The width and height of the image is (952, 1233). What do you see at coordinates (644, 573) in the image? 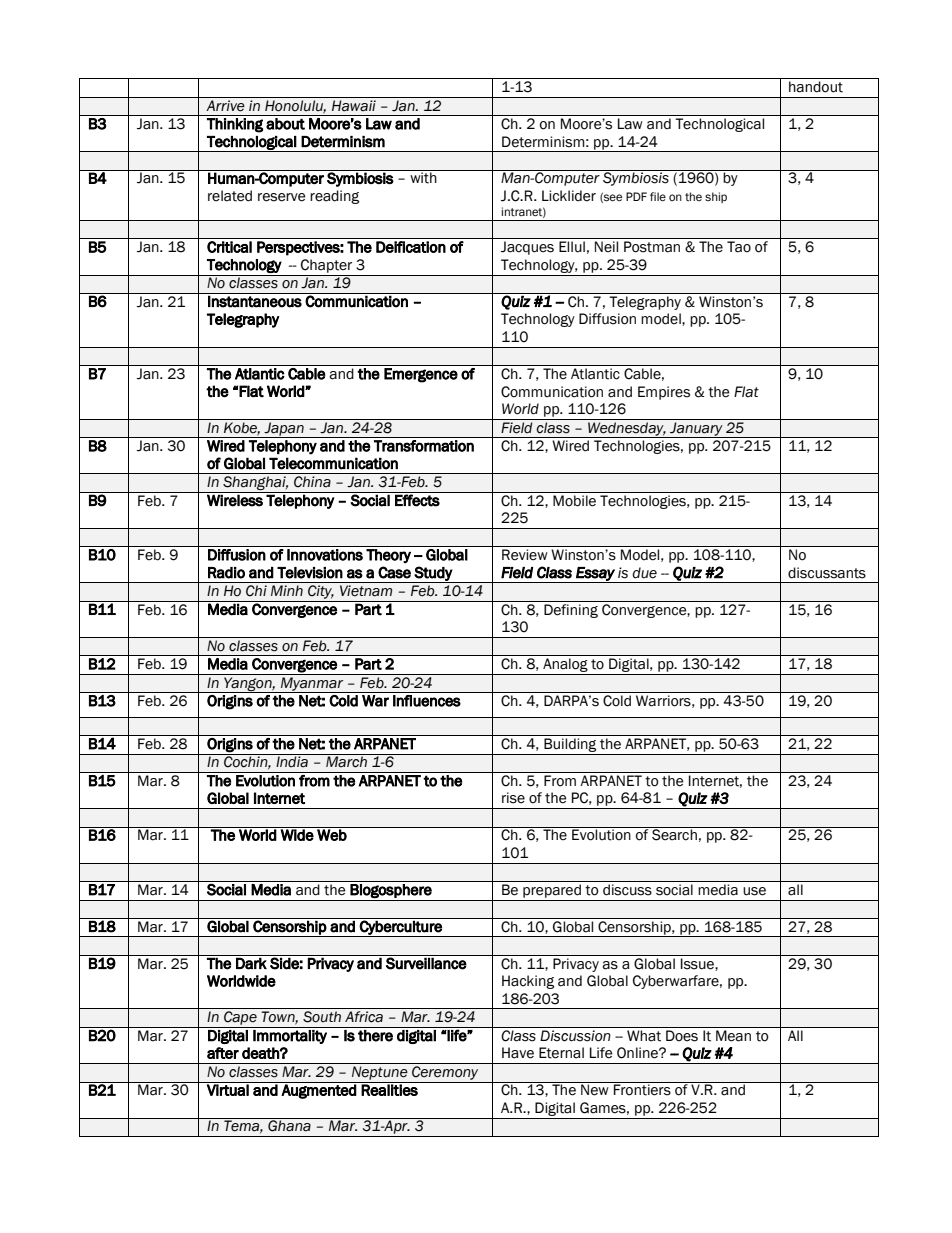
I see `due` at bounding box center [644, 573].
